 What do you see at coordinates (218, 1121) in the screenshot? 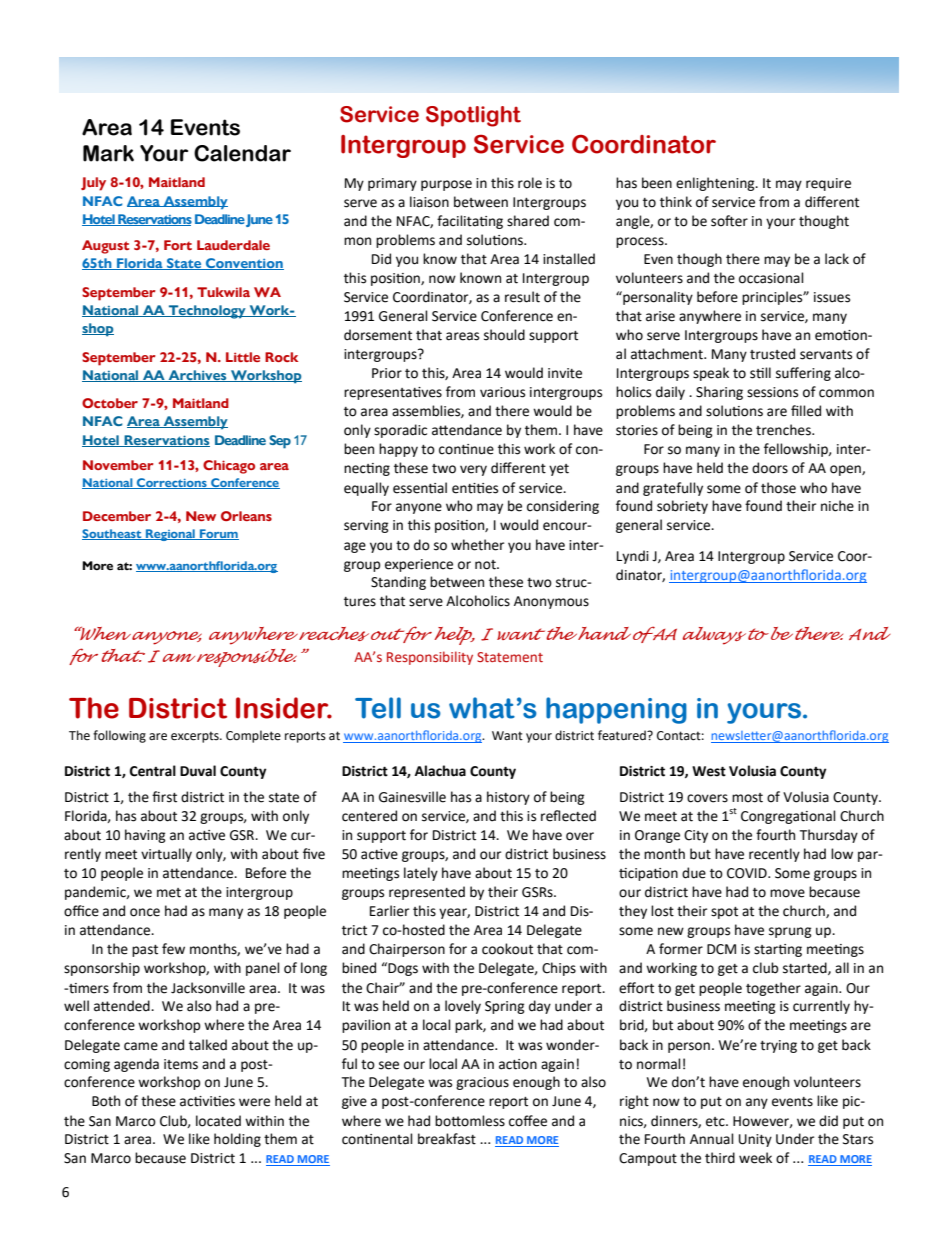
I see `located` at bounding box center [218, 1121].
